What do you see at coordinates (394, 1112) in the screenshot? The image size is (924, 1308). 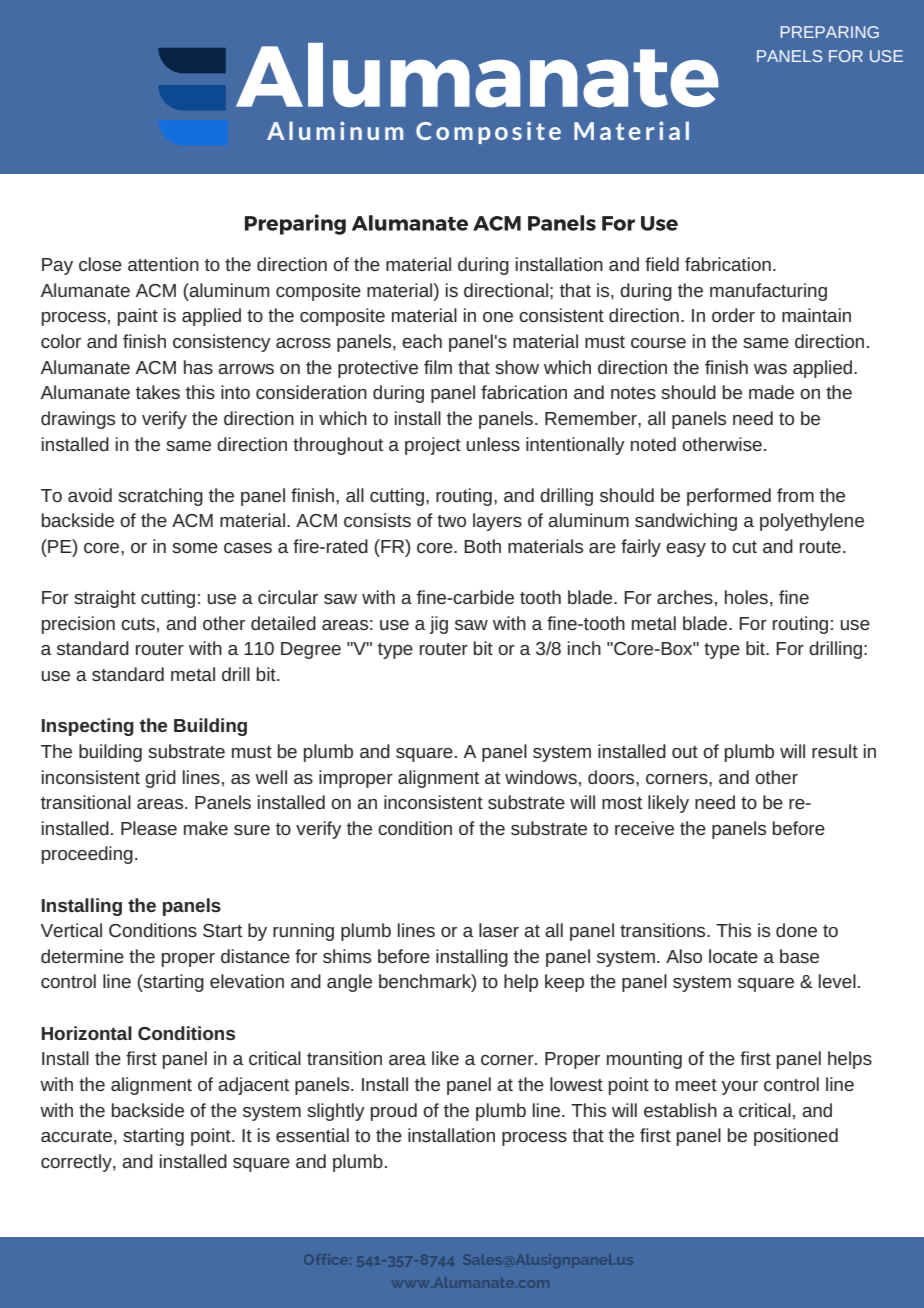 I see `proud` at bounding box center [394, 1112].
